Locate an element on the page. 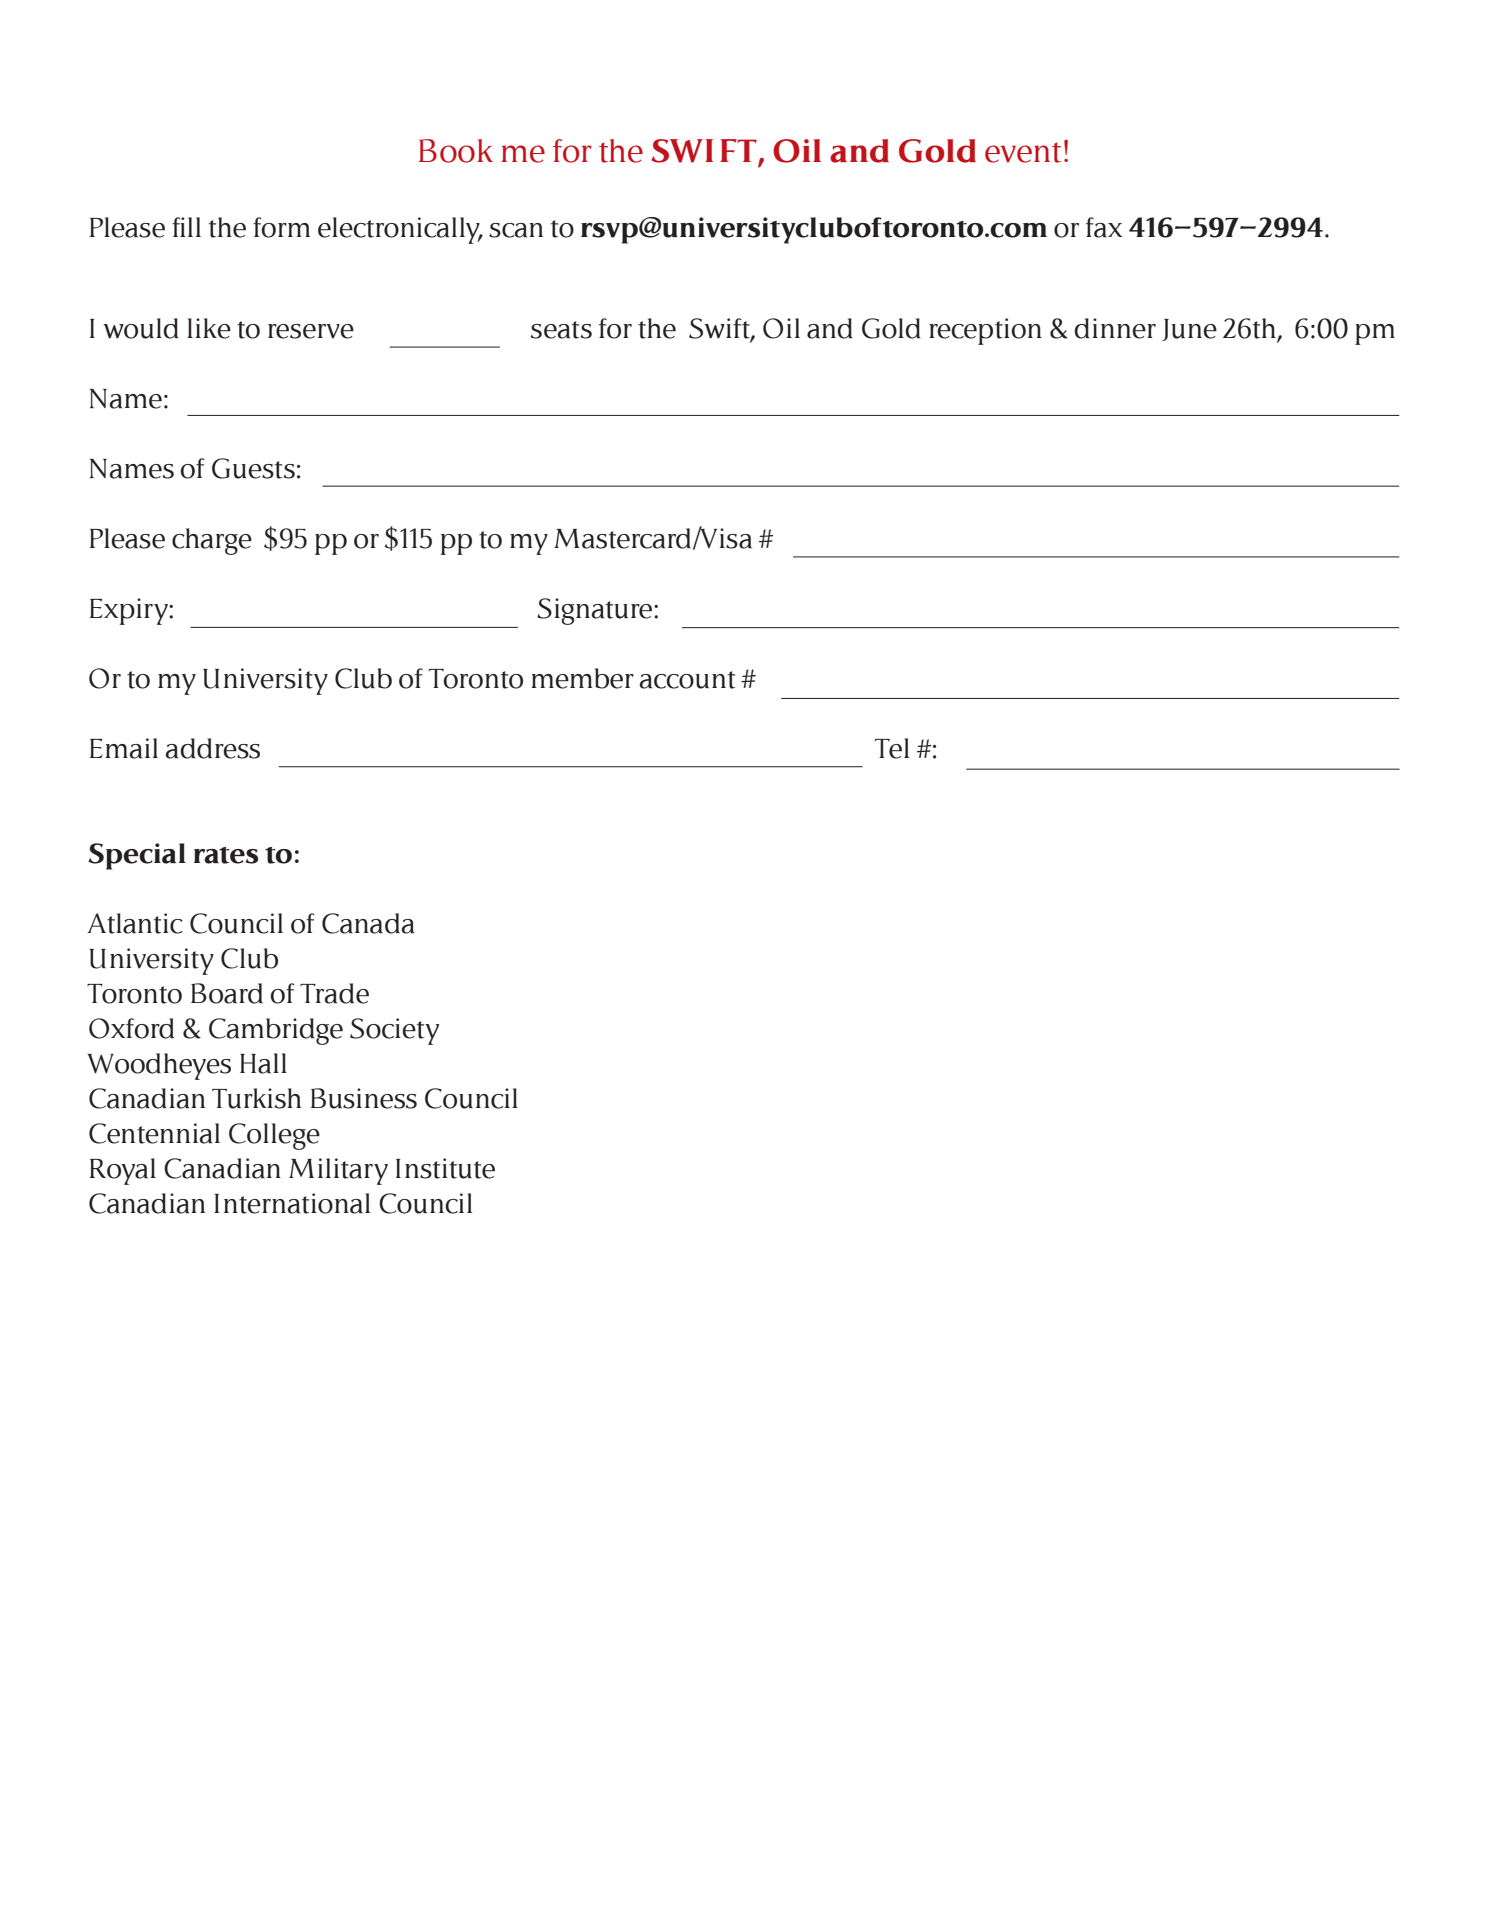  Institute is located at coordinates (445, 1168).
